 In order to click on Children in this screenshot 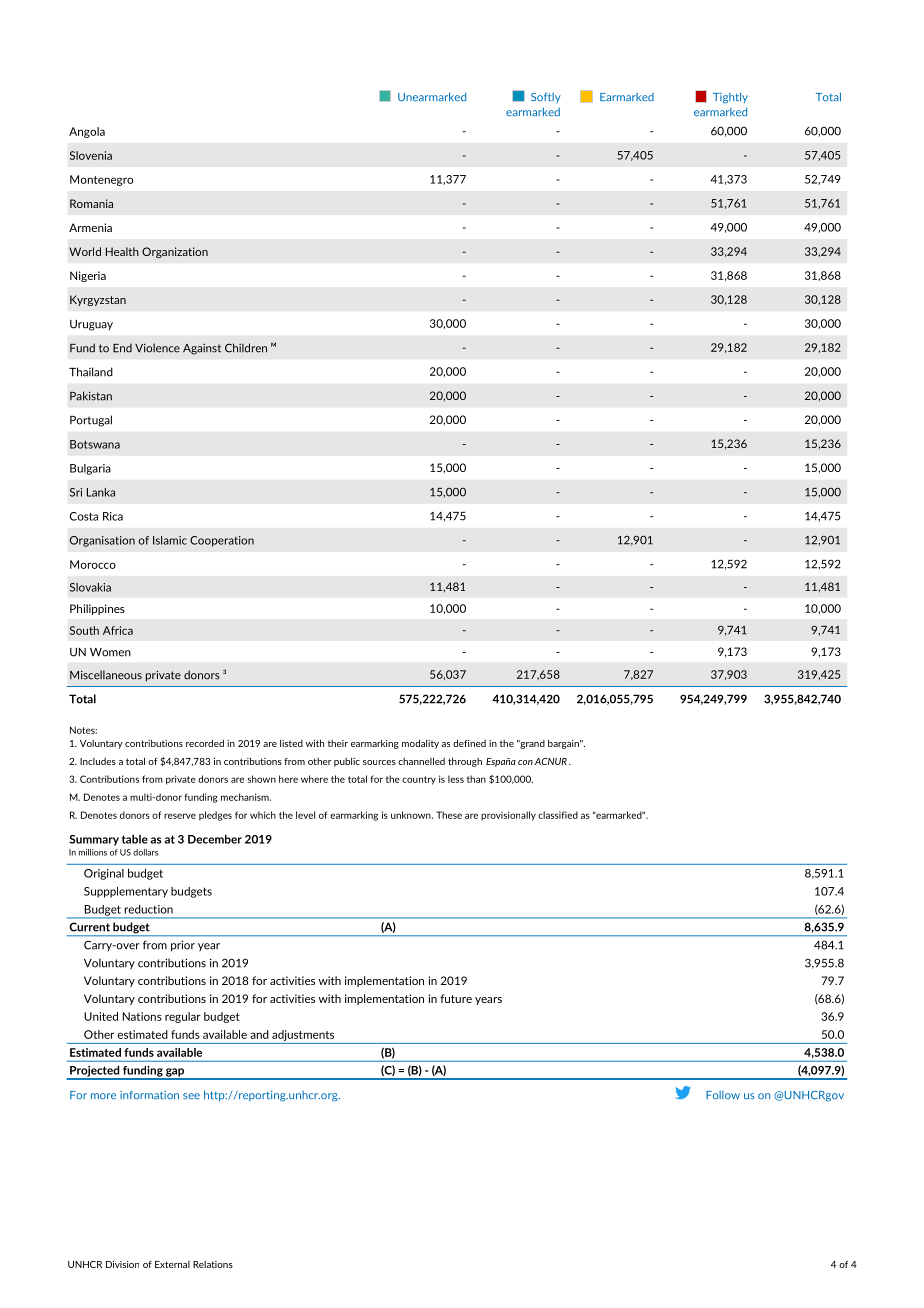, I will do `click(246, 348)`.
